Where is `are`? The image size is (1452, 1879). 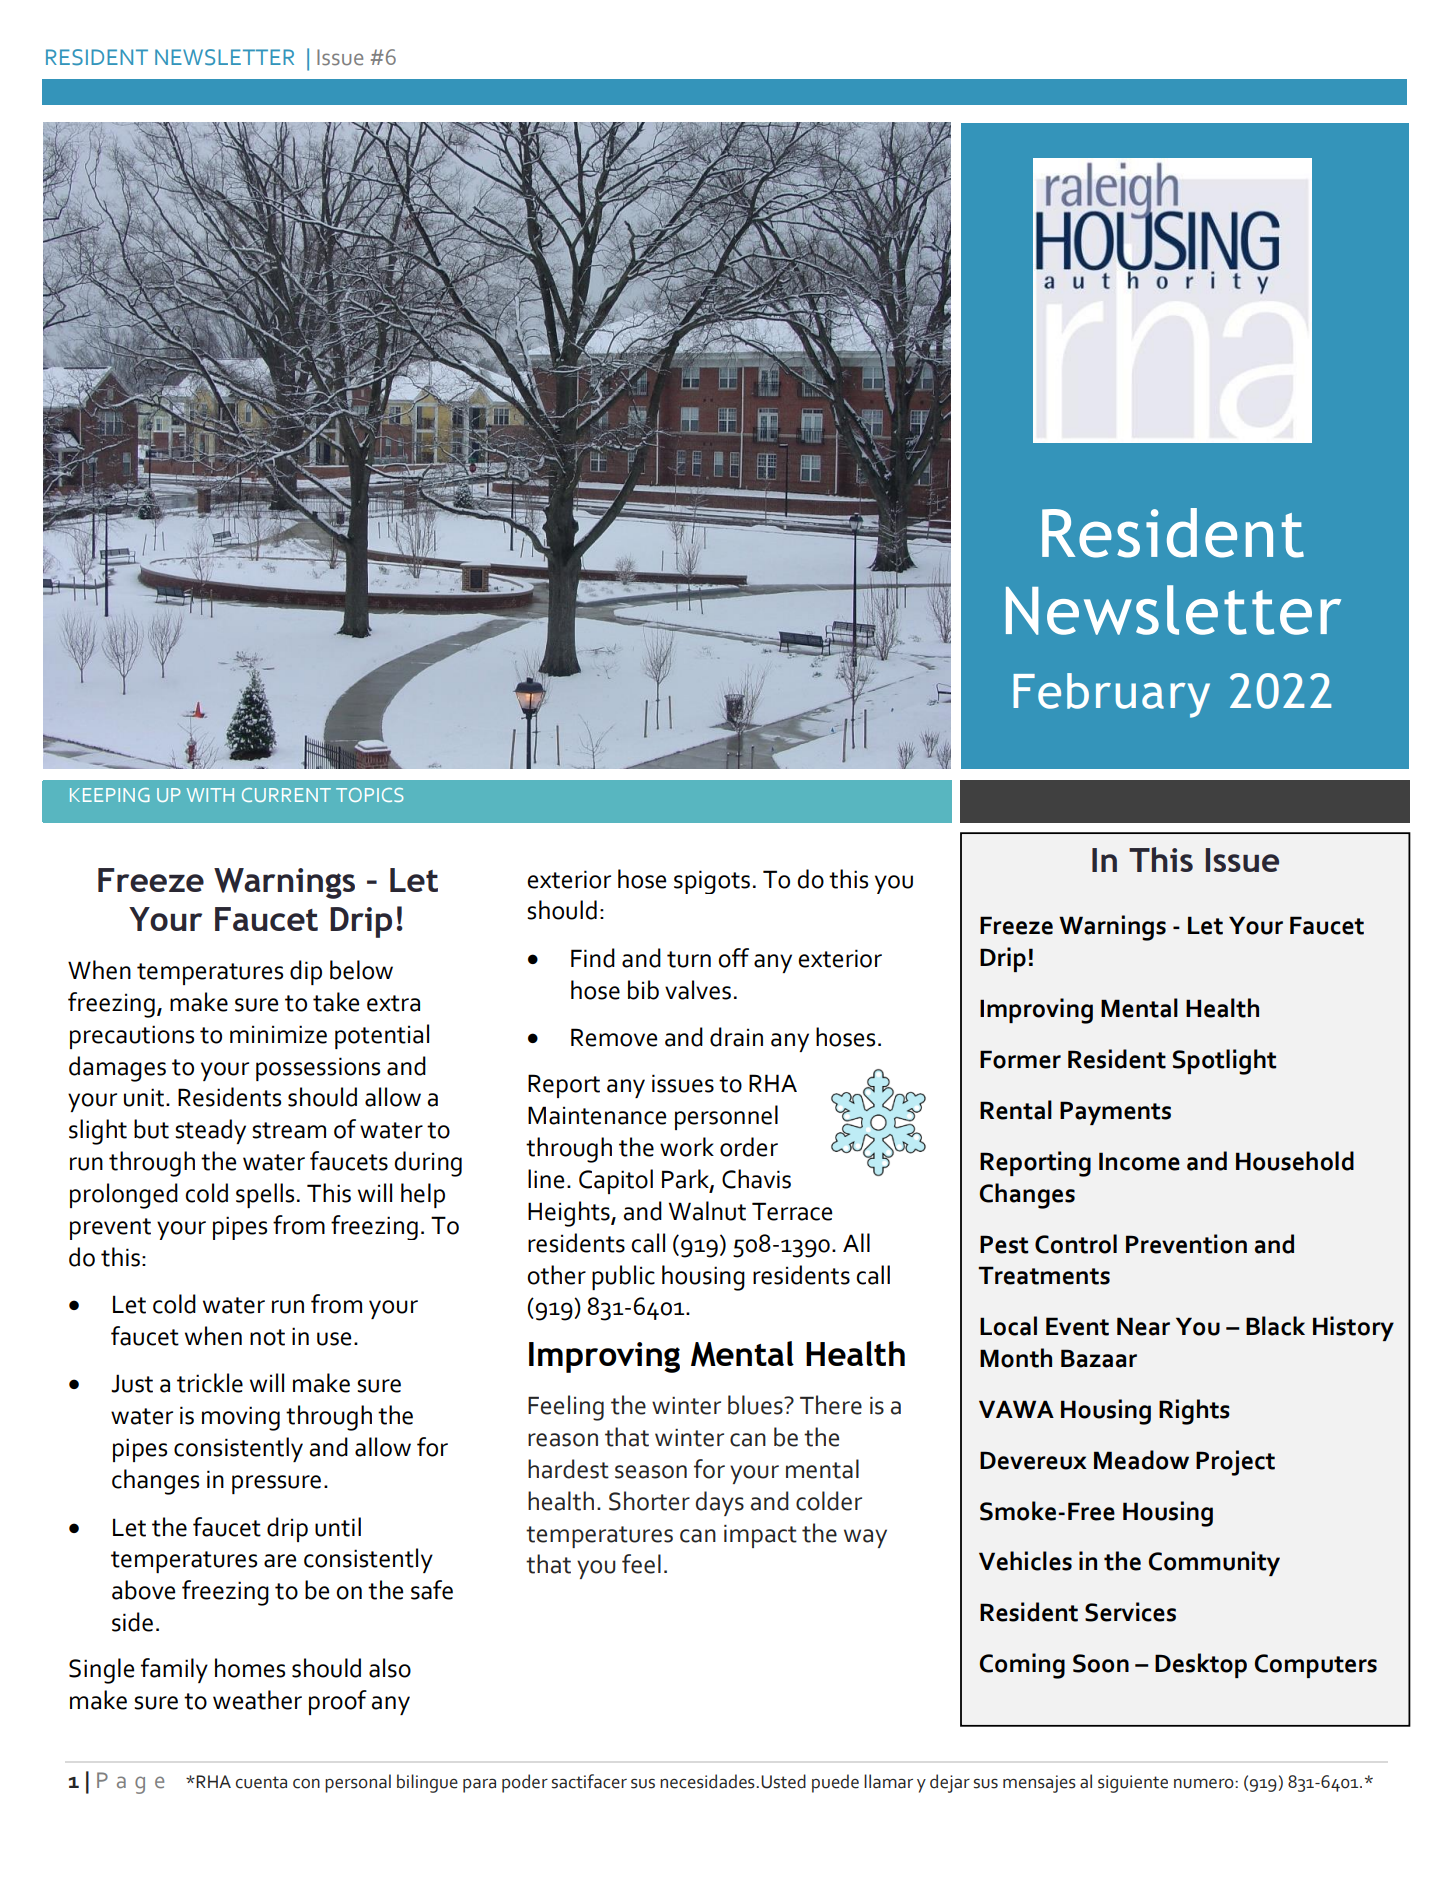
are is located at coordinates (280, 1561).
